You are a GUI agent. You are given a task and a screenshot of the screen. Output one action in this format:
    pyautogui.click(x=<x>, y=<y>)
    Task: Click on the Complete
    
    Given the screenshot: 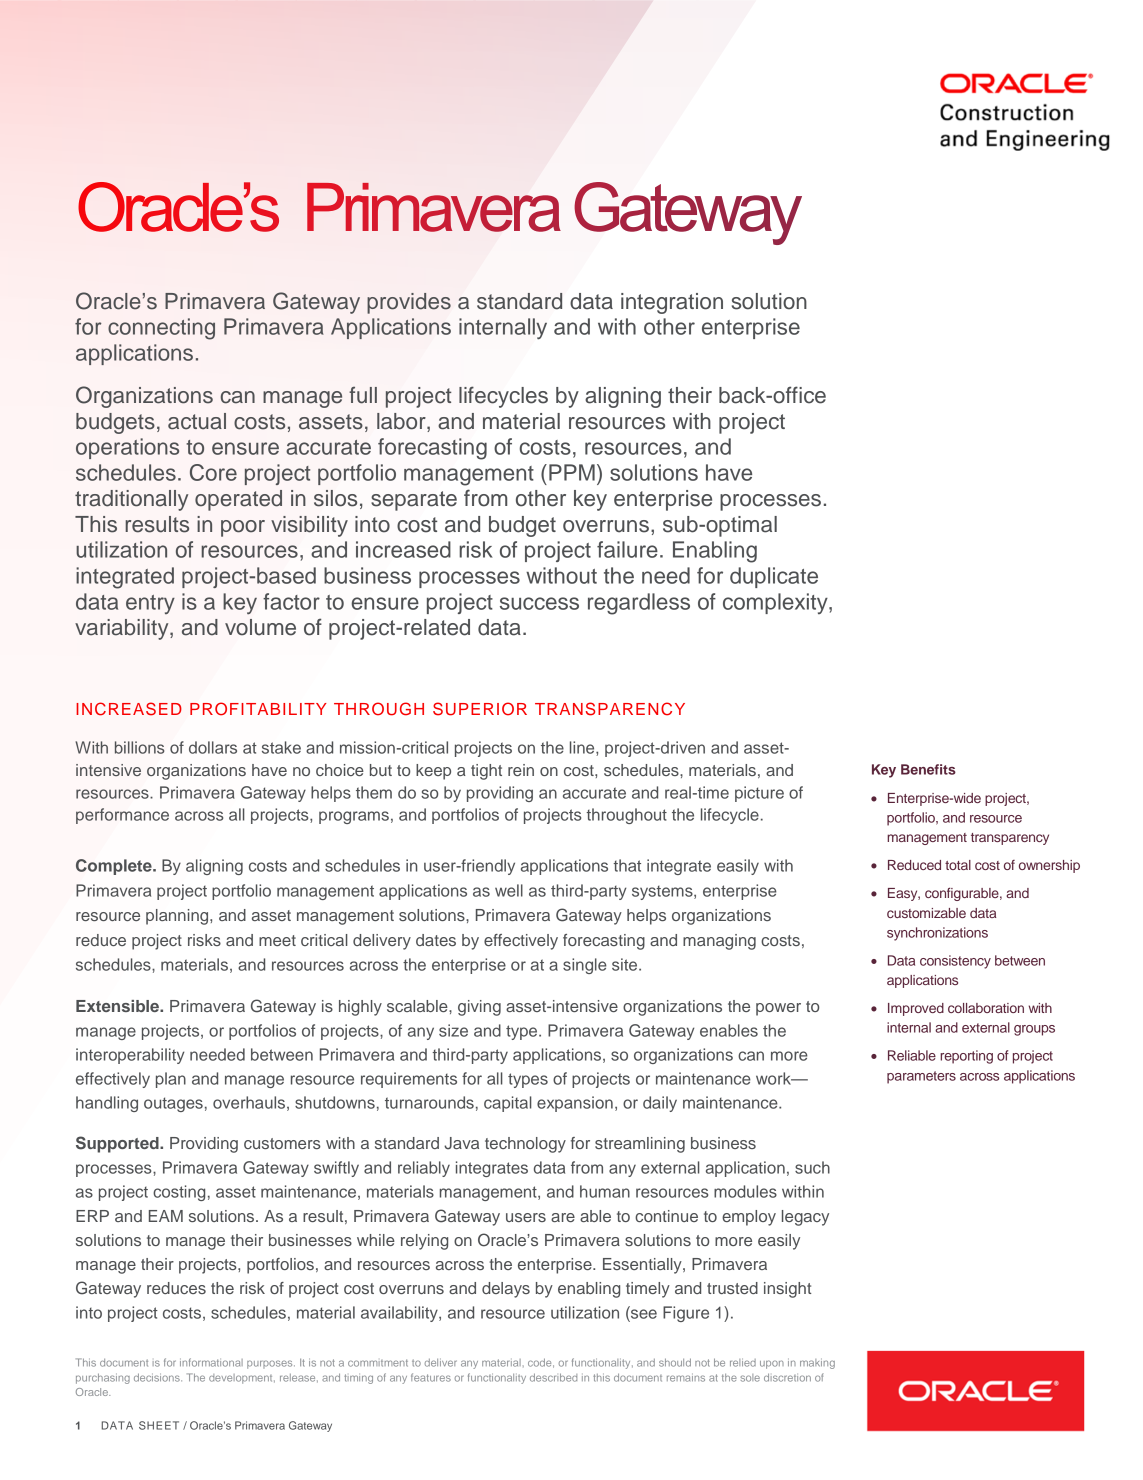 What is the action you would take?
    pyautogui.click(x=115, y=867)
